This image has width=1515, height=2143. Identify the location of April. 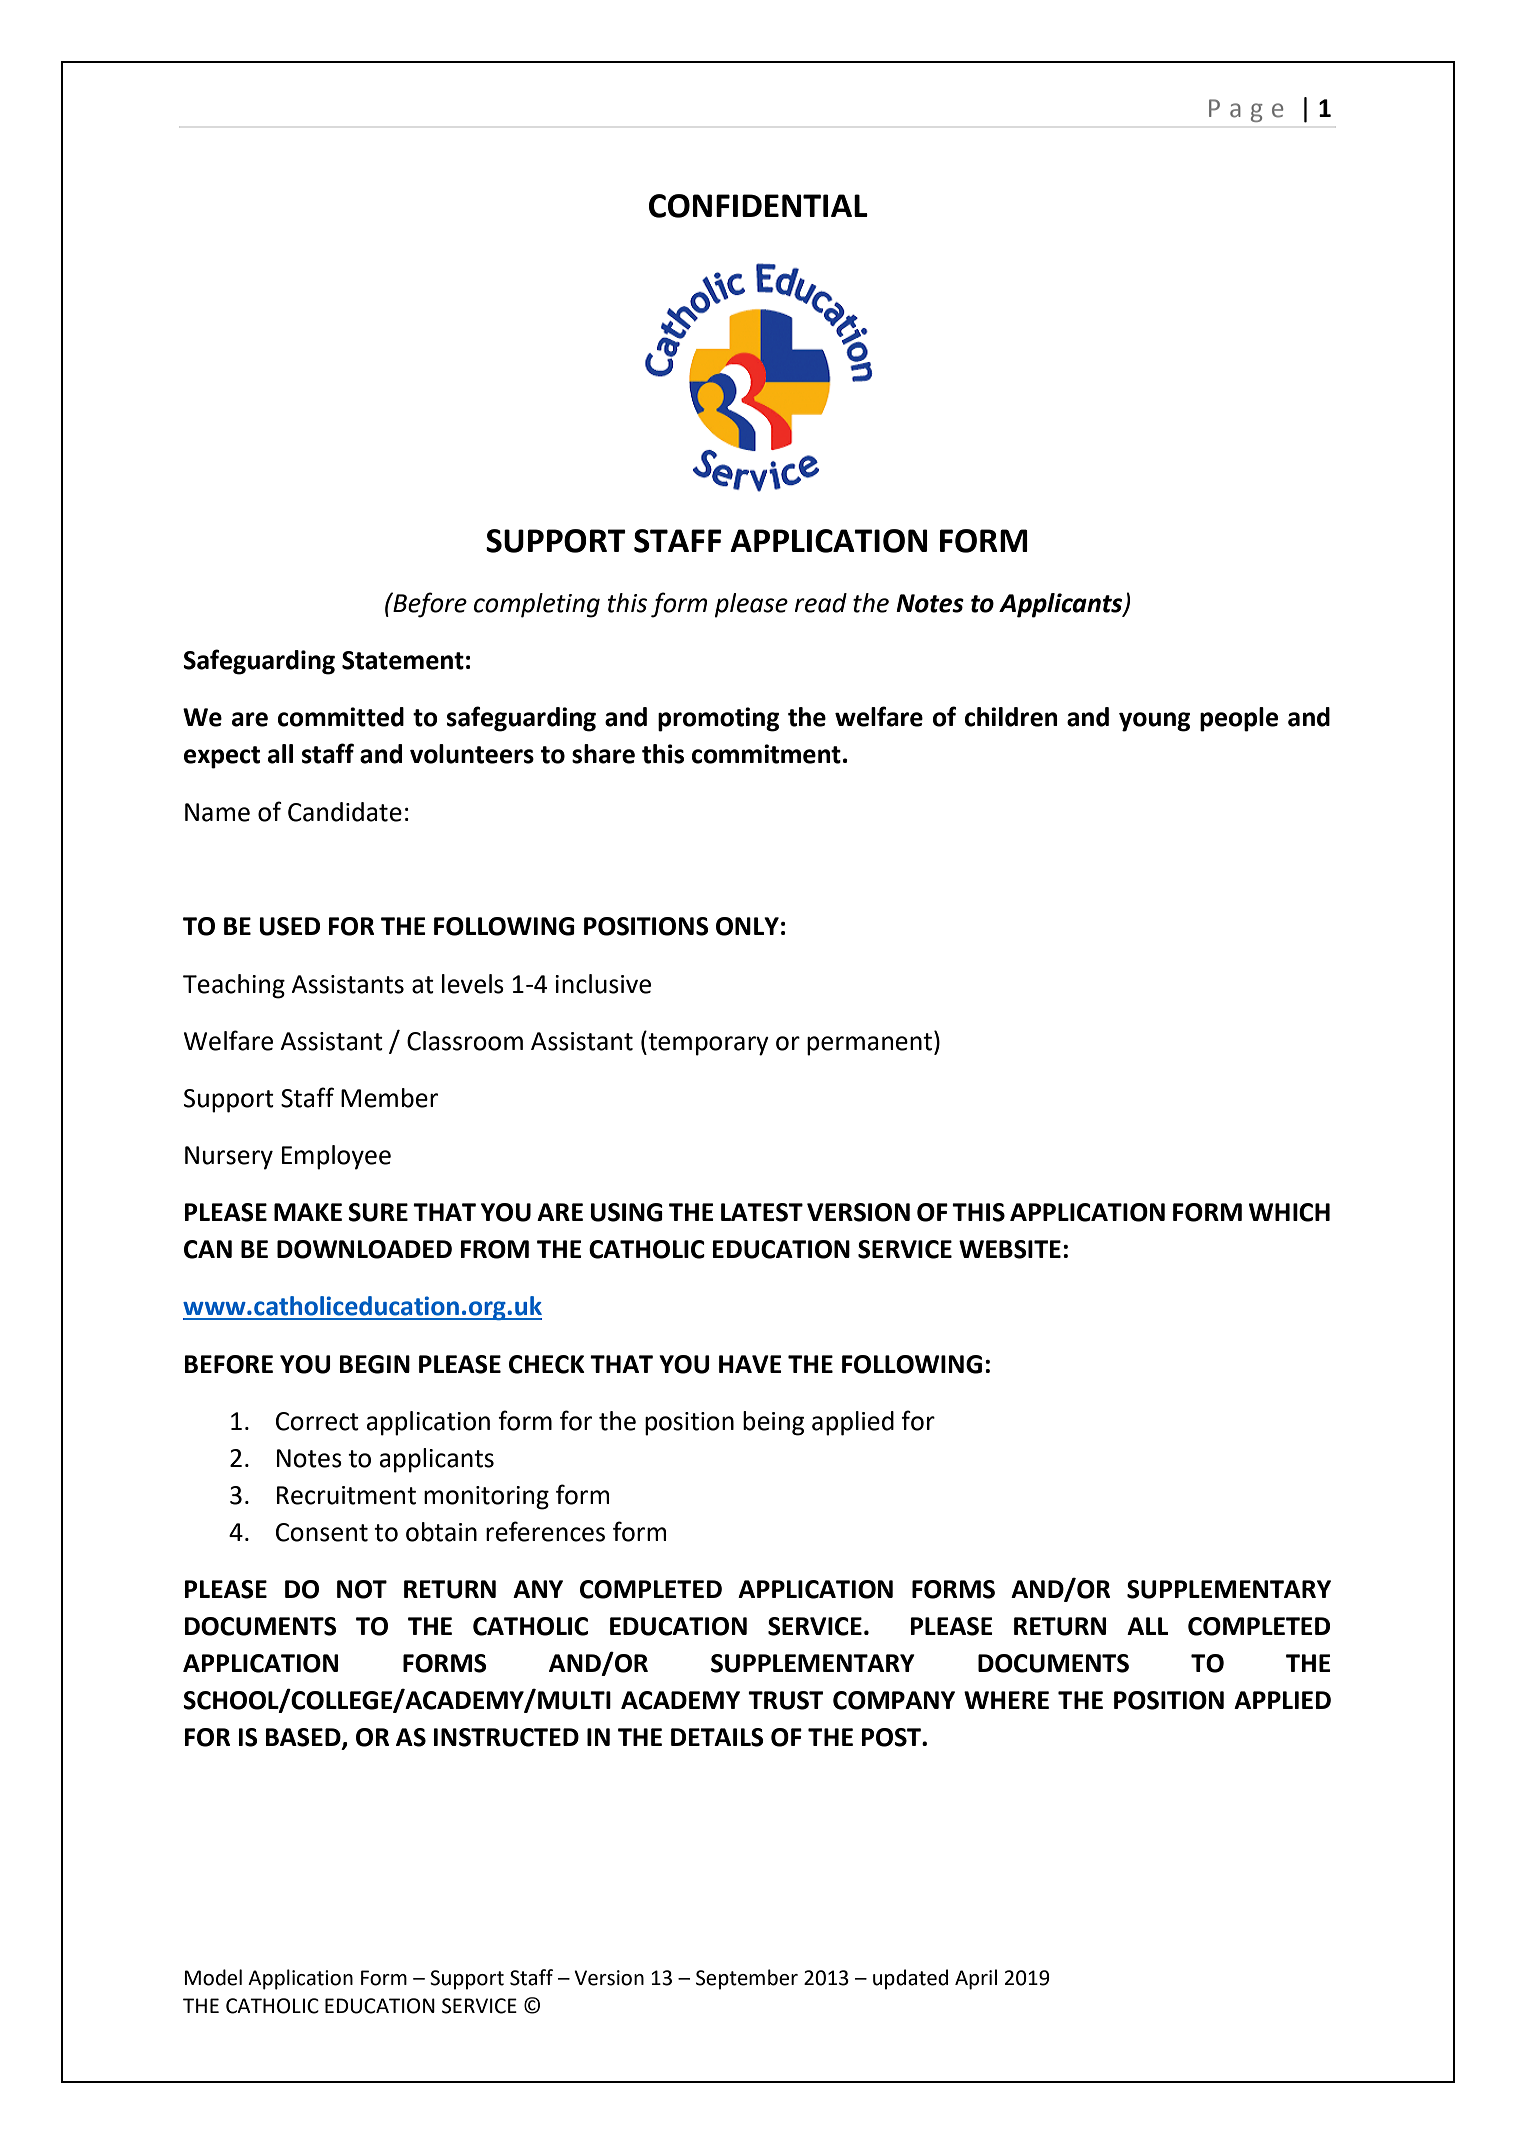
(976, 1979).
